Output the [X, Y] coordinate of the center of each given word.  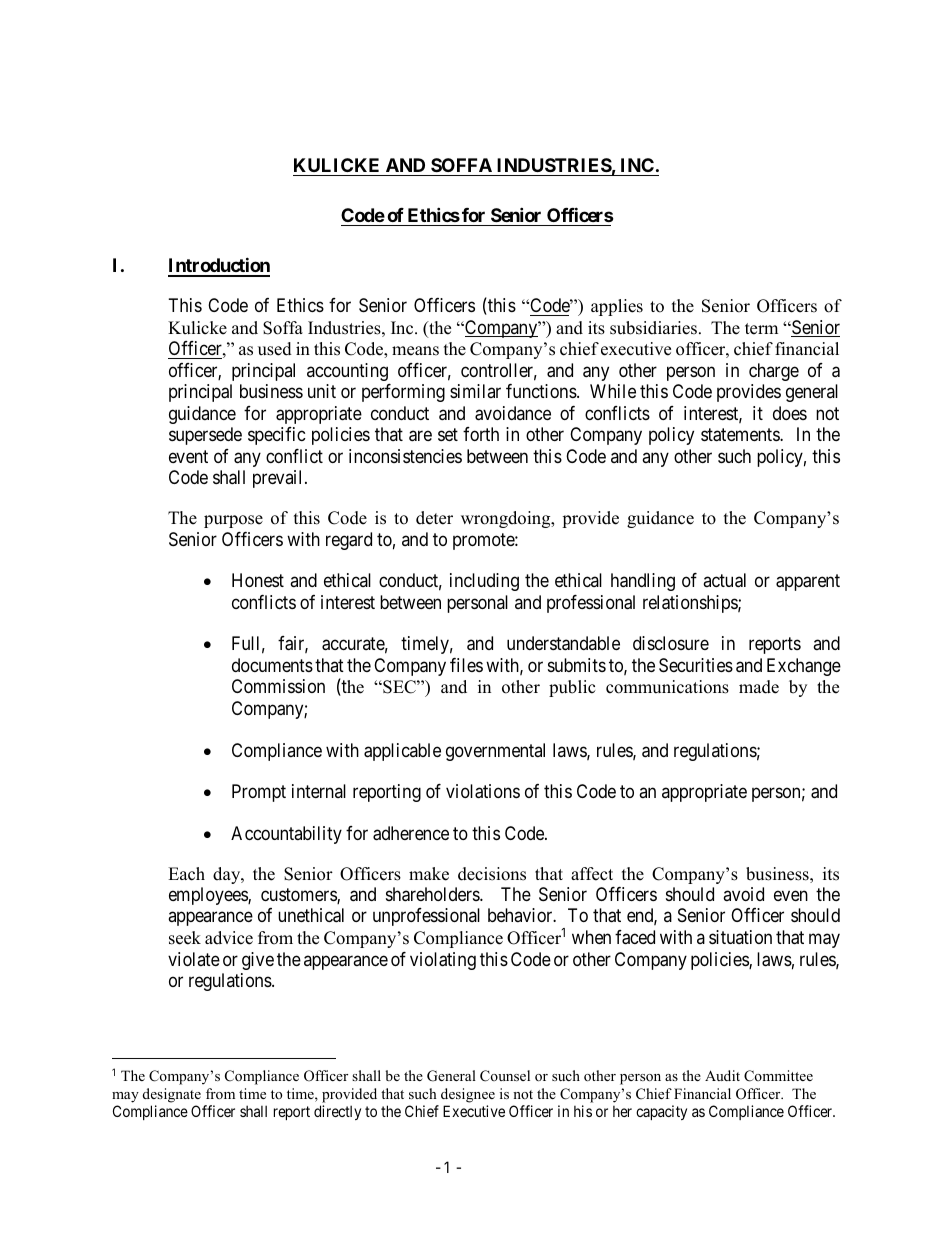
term [761, 329]
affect [592, 874]
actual [724, 580]
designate [172, 1097]
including [484, 582]
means [415, 351]
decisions [492, 874]
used [275, 349]
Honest [258, 580]
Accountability [286, 835]
